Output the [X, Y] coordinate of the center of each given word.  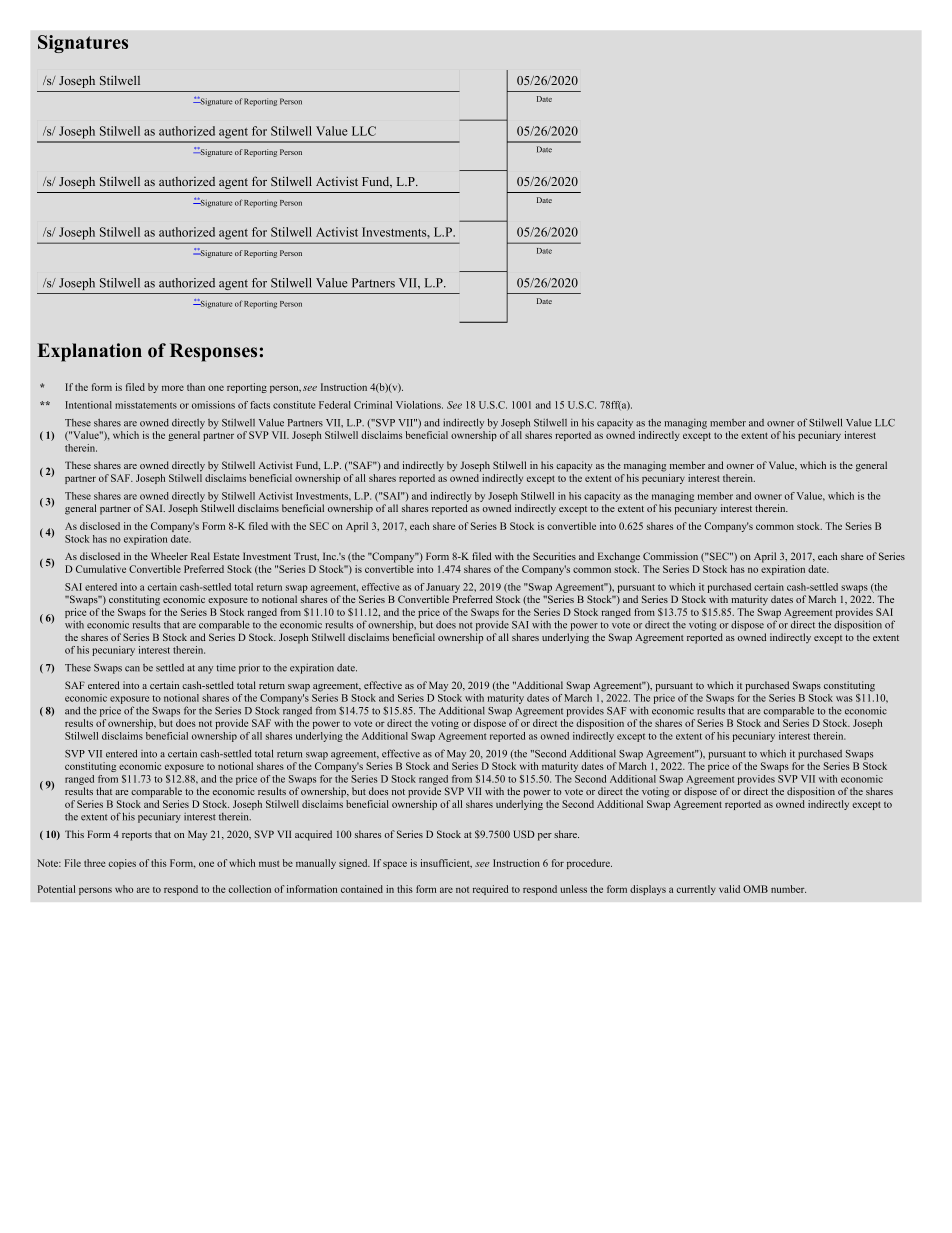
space [395, 865]
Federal [335, 405]
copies [122, 864]
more [173, 388]
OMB [755, 889]
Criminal [373, 405]
